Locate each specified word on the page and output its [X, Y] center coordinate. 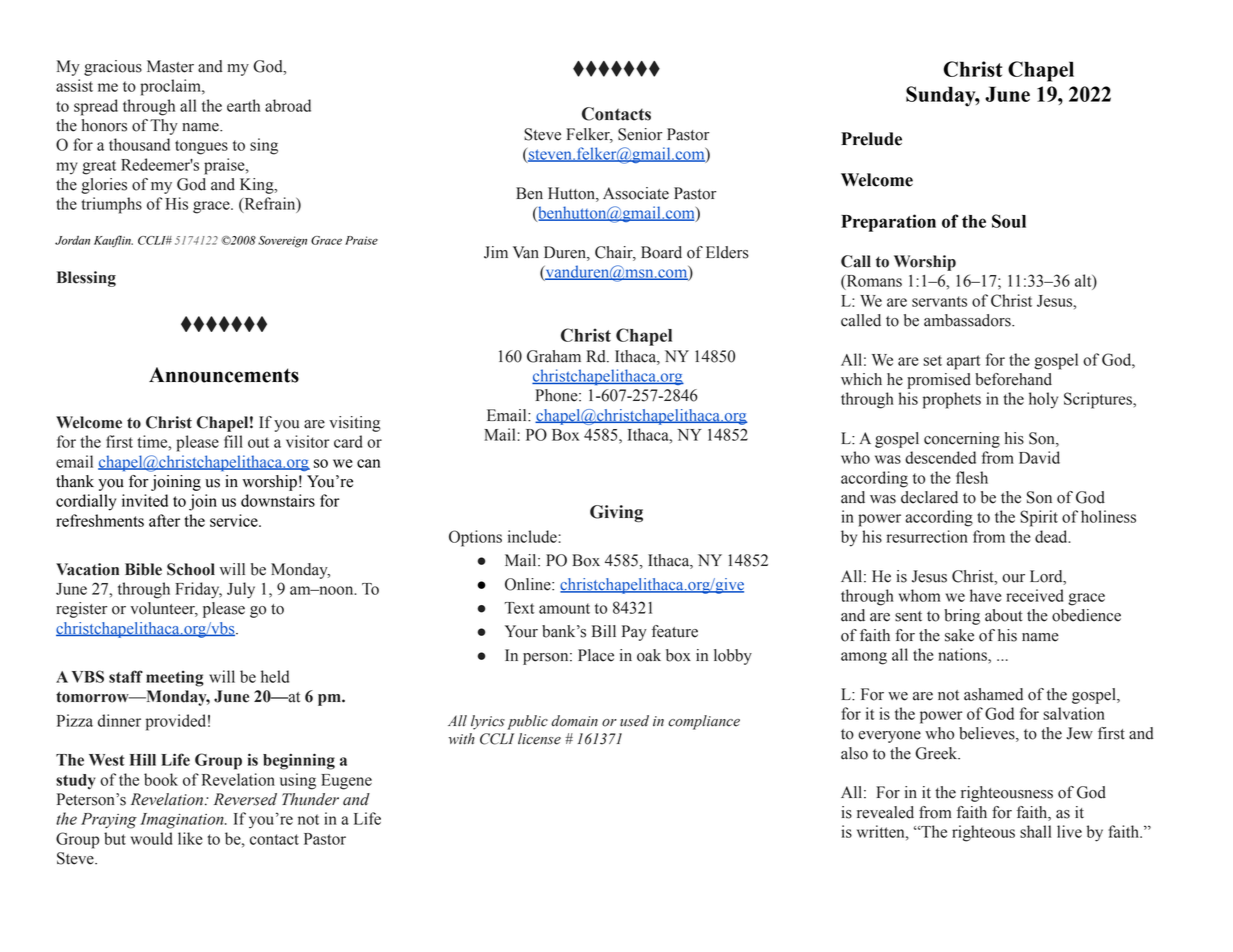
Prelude [871, 139]
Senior [640, 134]
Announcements [224, 375]
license [539, 739]
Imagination [183, 821]
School [191, 569]
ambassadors [968, 320]
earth [243, 105]
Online [529, 584]
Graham [554, 356]
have [985, 595]
